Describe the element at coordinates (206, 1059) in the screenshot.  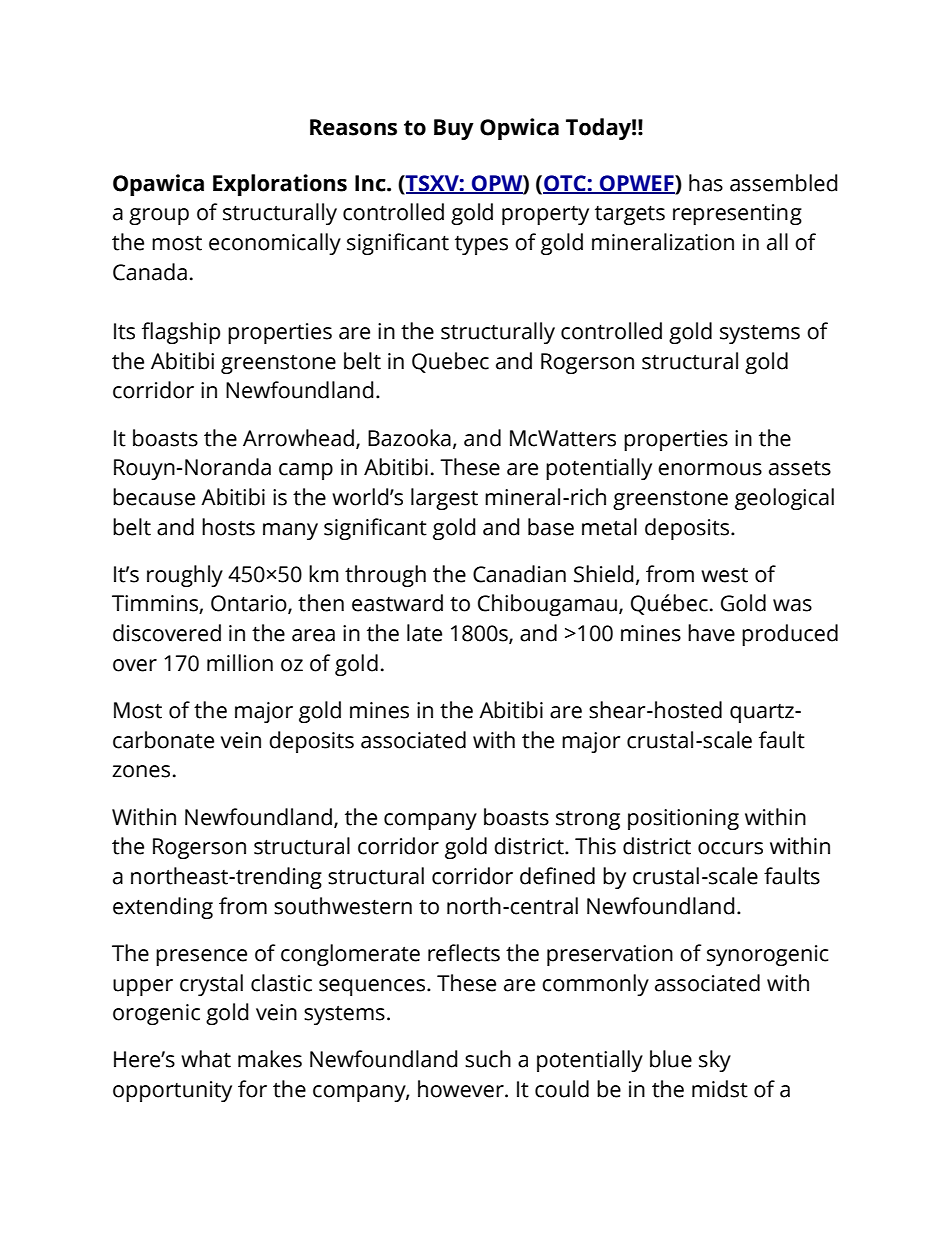
I see `what` at that location.
